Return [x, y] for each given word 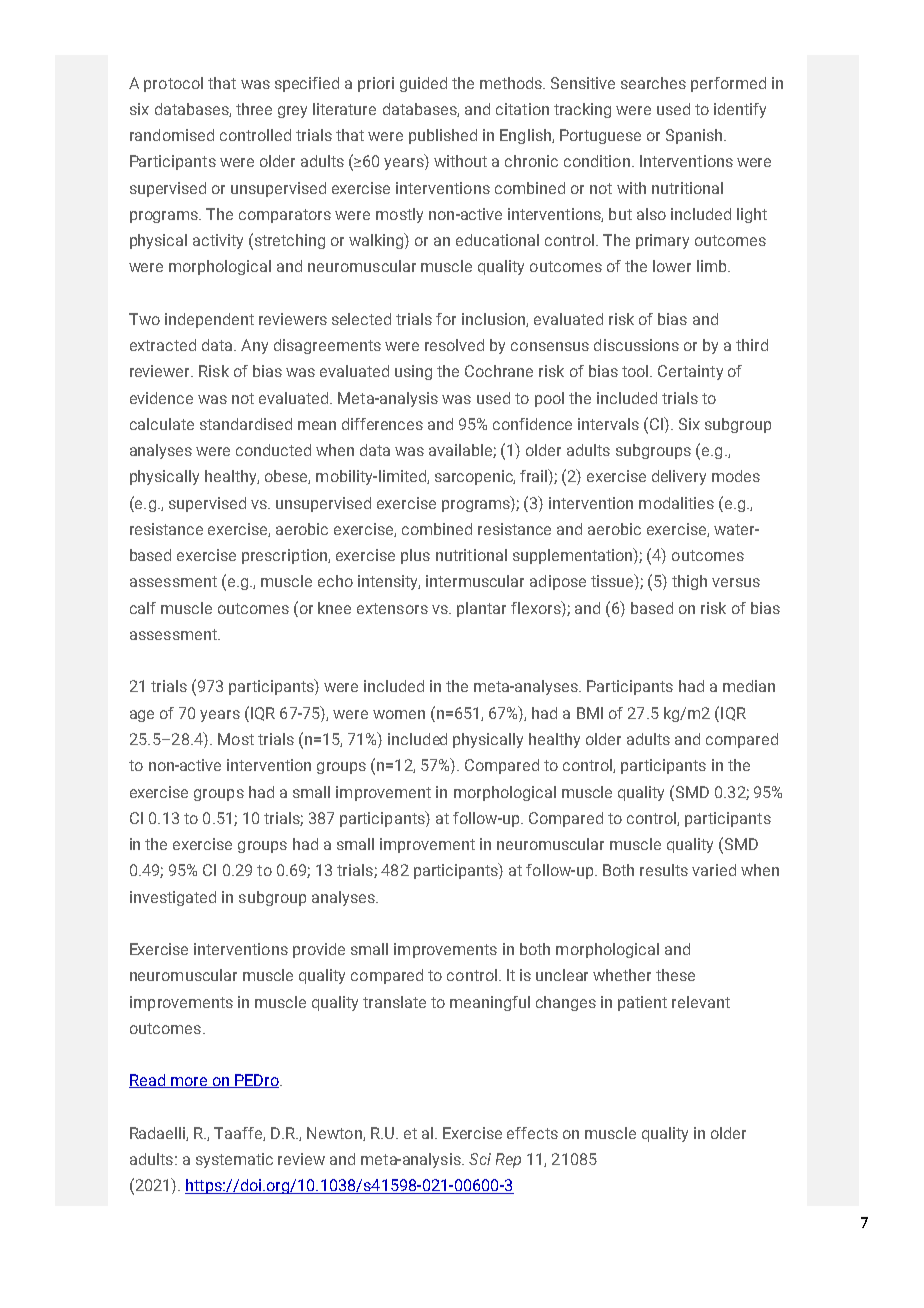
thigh [689, 582]
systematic [234, 1160]
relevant [701, 1002]
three [254, 109]
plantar [481, 609]
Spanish [695, 136]
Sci [480, 1159]
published [443, 136]
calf [143, 608]
